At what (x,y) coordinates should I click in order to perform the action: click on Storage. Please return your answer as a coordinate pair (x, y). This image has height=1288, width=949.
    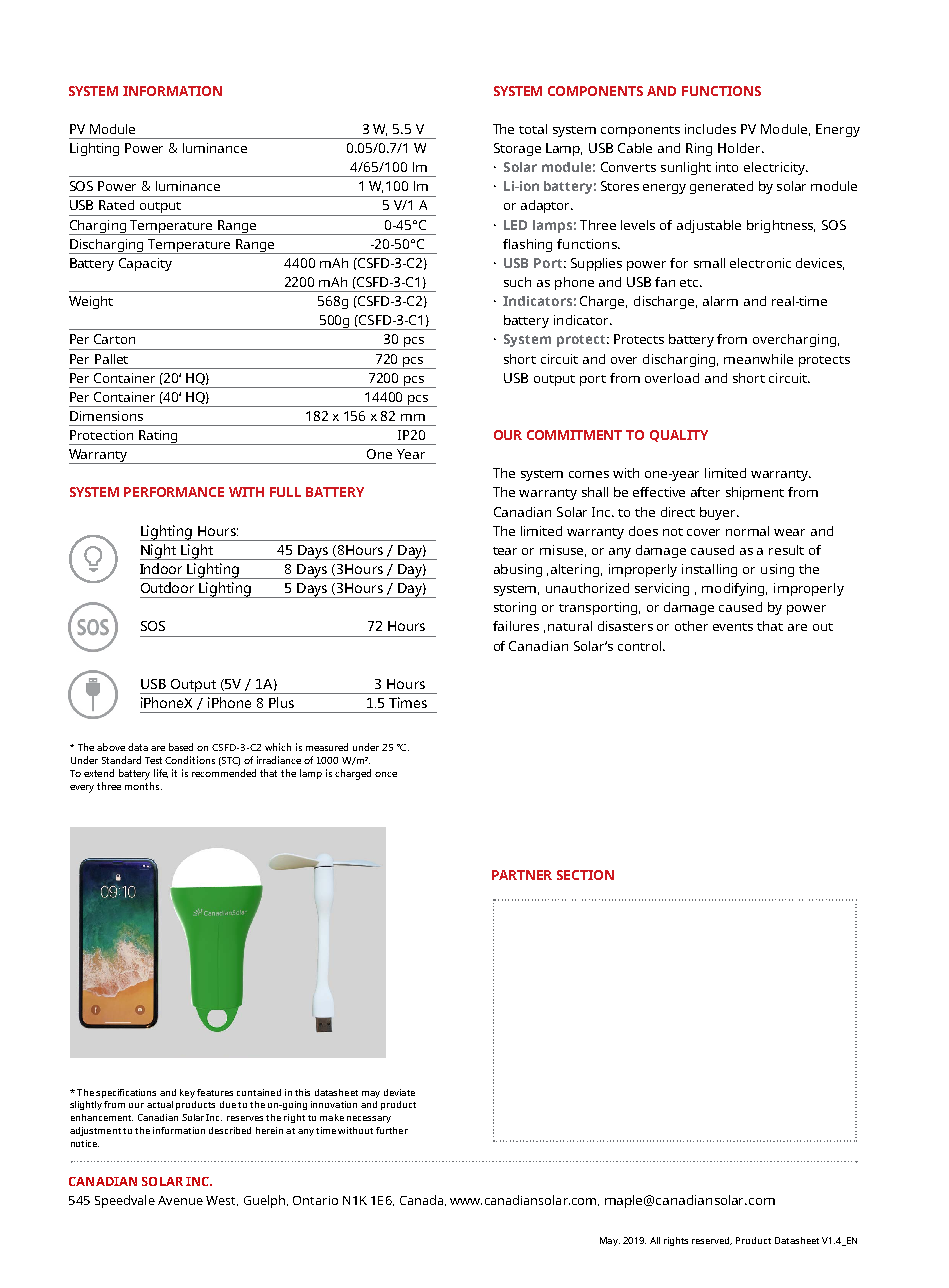
    Looking at the image, I should click on (517, 149).
